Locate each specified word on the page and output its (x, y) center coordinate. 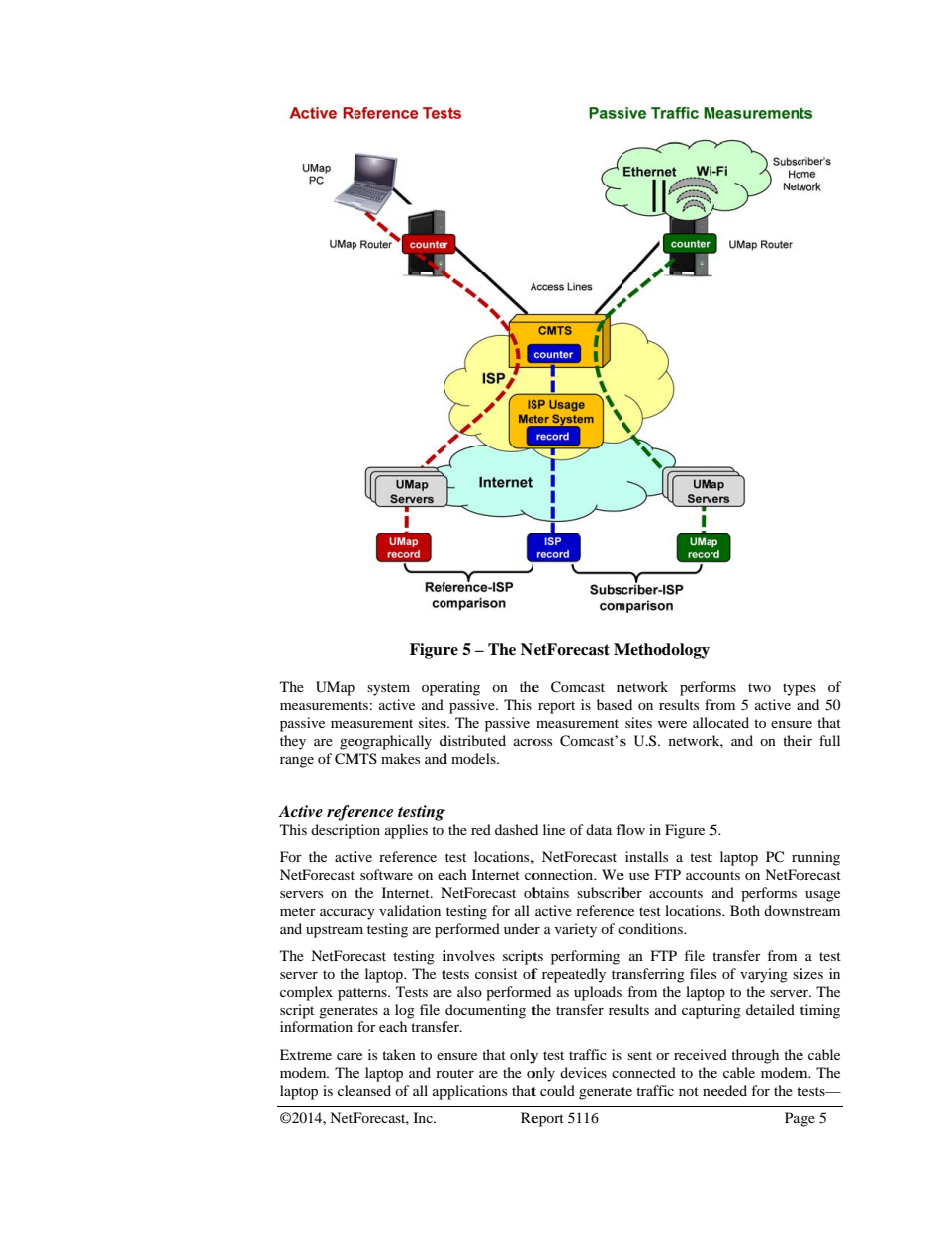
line (554, 829)
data (599, 829)
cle (346, 1090)
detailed (770, 1009)
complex (306, 993)
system (388, 689)
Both (745, 910)
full (829, 740)
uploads (598, 993)
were (672, 724)
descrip (334, 831)
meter (298, 911)
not (689, 1091)
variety (576, 930)
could (557, 1090)
